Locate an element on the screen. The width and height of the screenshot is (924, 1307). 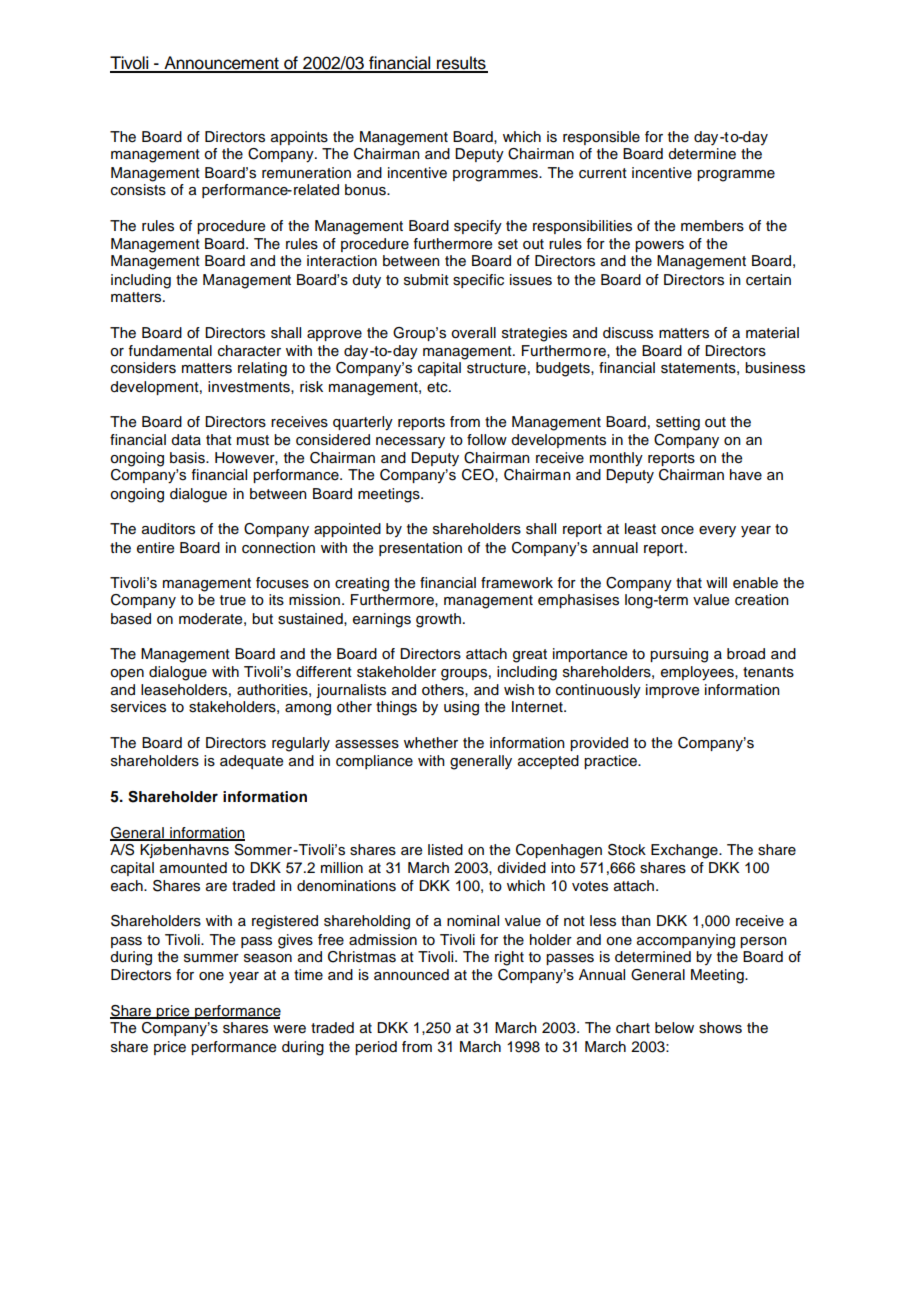
improve is located at coordinates (672, 691).
